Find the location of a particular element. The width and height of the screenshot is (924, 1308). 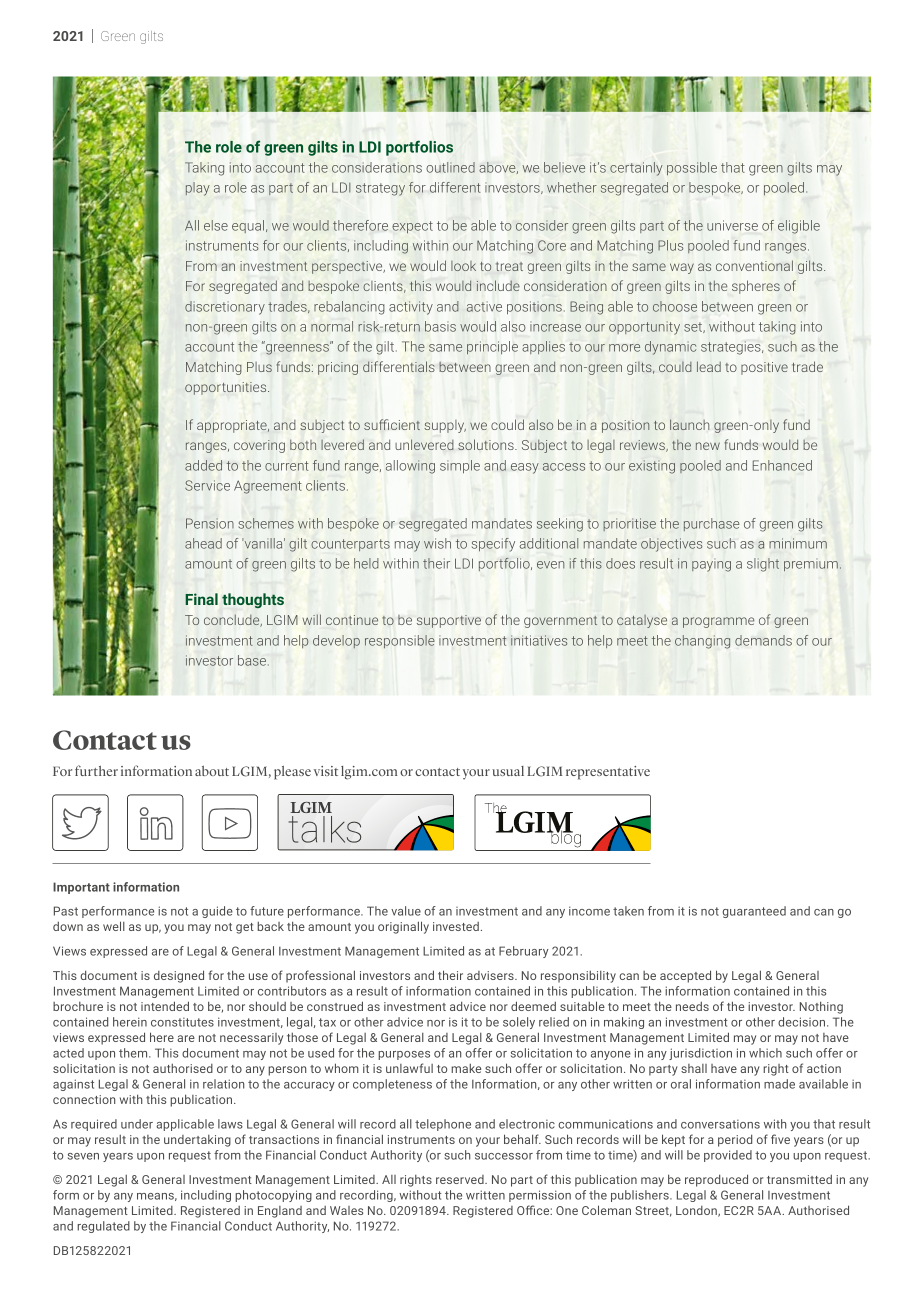

universe is located at coordinates (732, 225).
